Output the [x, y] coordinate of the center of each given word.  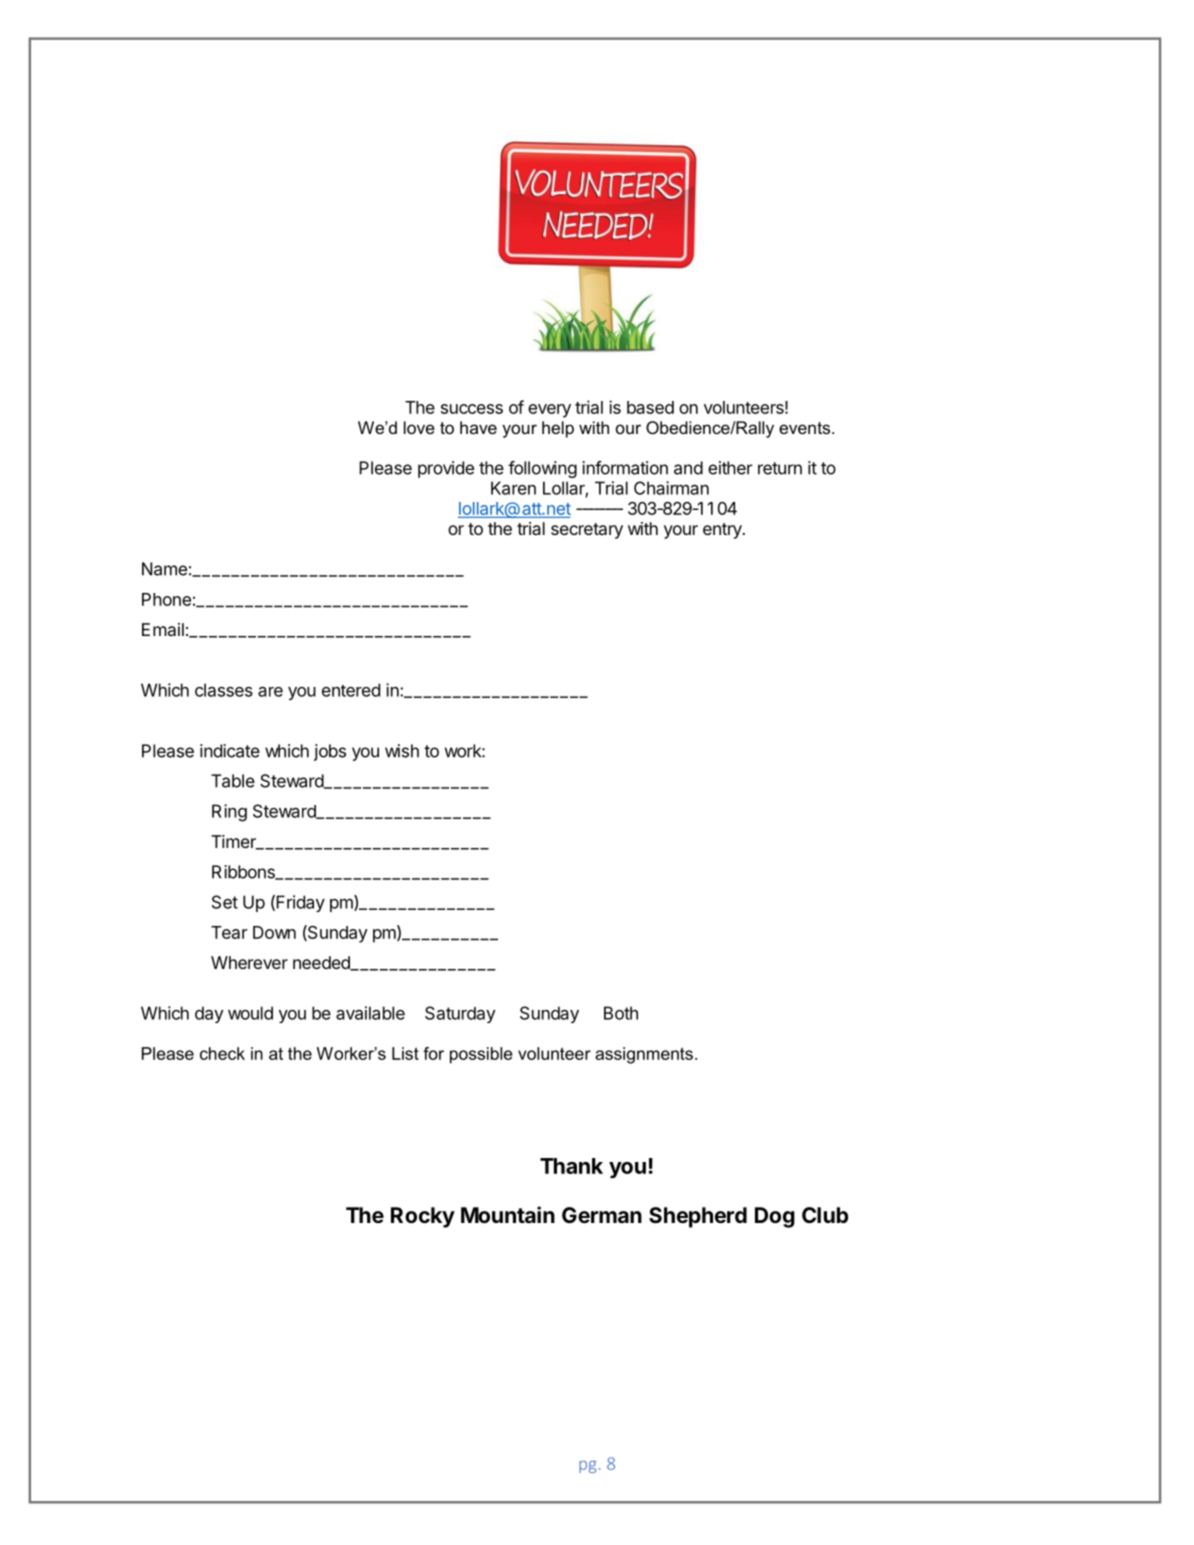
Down [274, 932]
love [419, 427]
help [558, 429]
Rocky [423, 1217]
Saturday [460, 1014]
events [806, 428]
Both [621, 1013]
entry [723, 531]
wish [402, 751]
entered [351, 690]
